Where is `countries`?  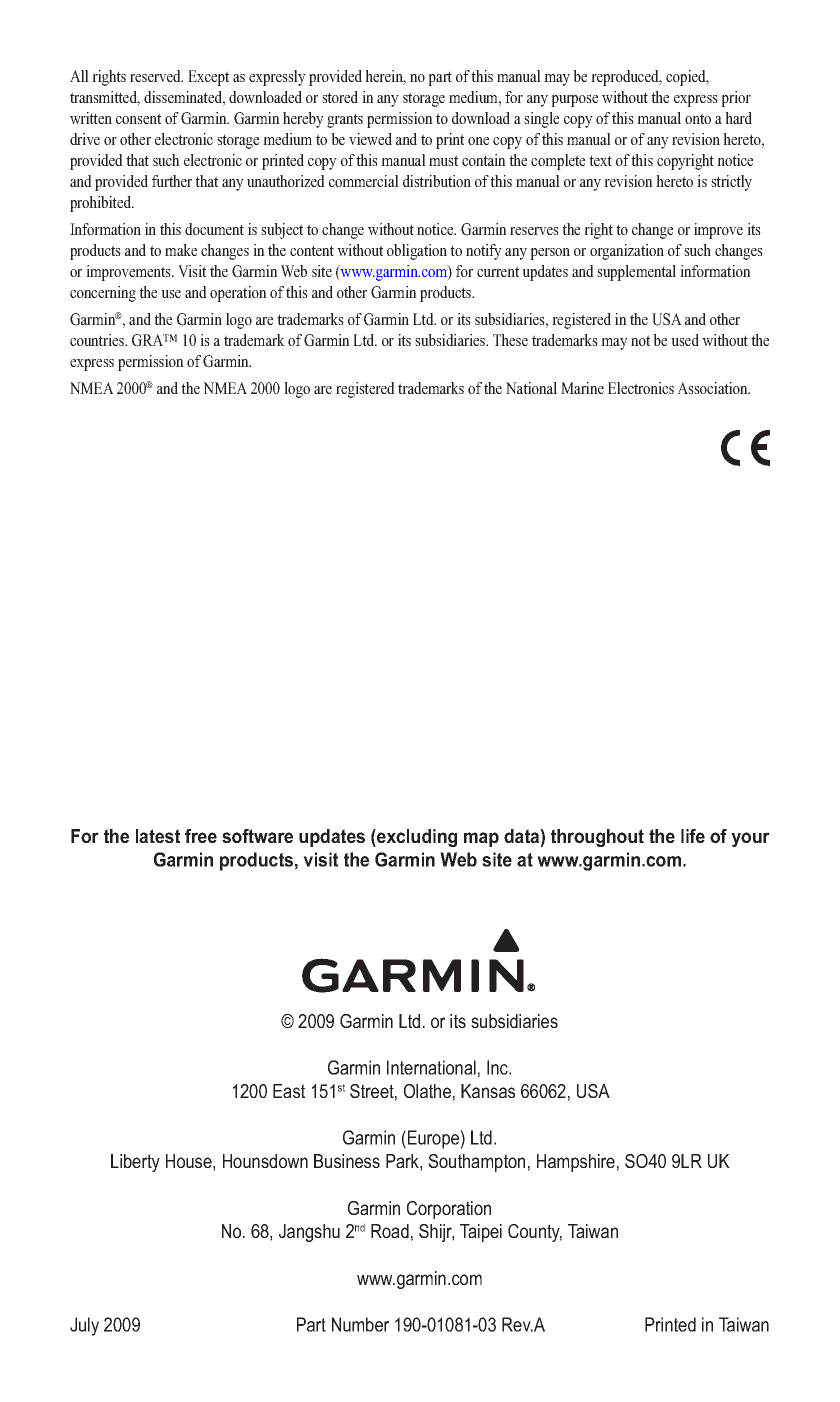
countries is located at coordinates (98, 340).
